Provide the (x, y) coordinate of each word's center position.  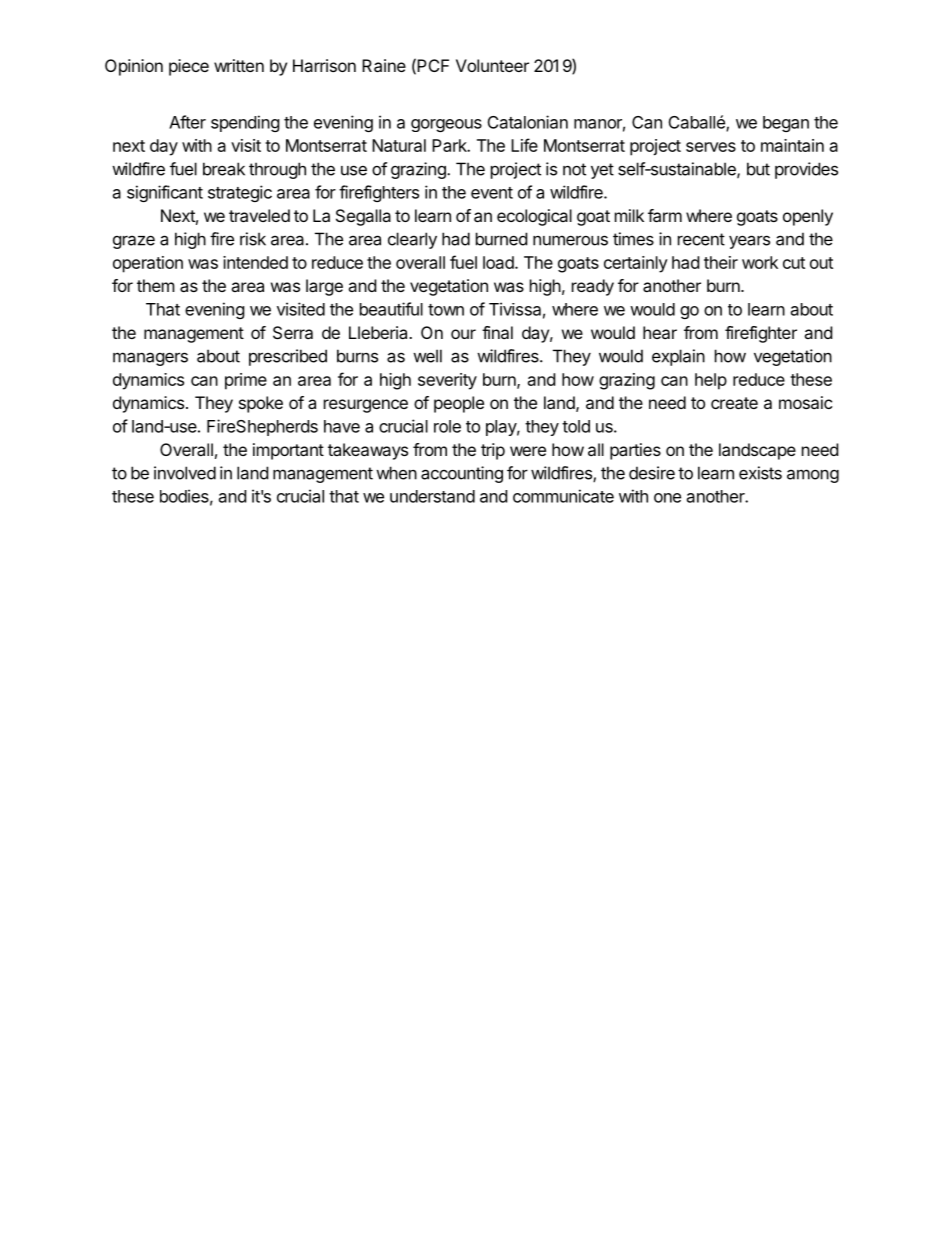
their (721, 262)
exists (760, 473)
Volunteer (492, 65)
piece (189, 67)
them (156, 285)
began (786, 124)
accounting (462, 474)
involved (185, 473)
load (499, 262)
